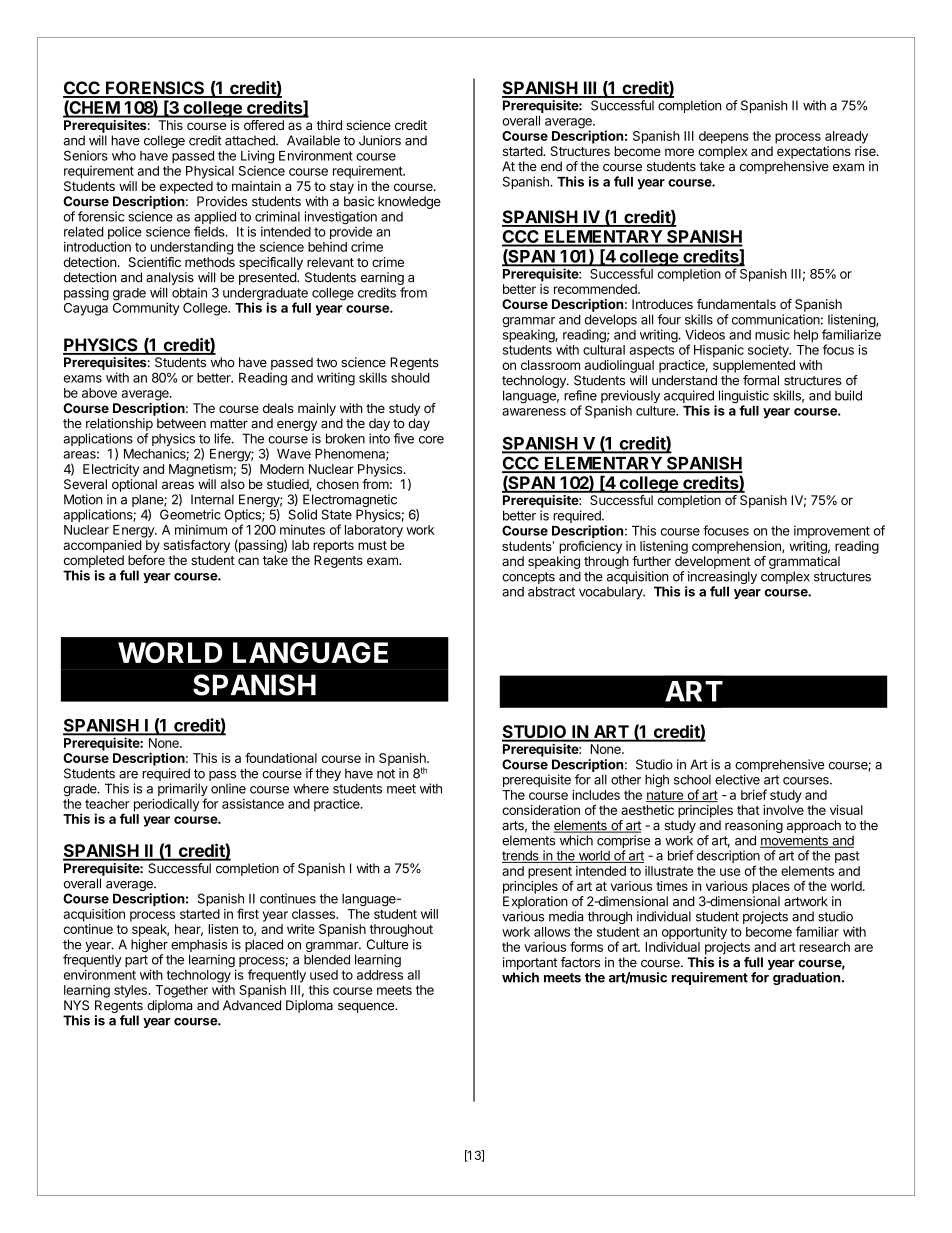 Image resolution: width=952 pixels, height=1233 pixels. Describe the element at coordinates (724, 137) in the image. I see `deepens` at that location.
